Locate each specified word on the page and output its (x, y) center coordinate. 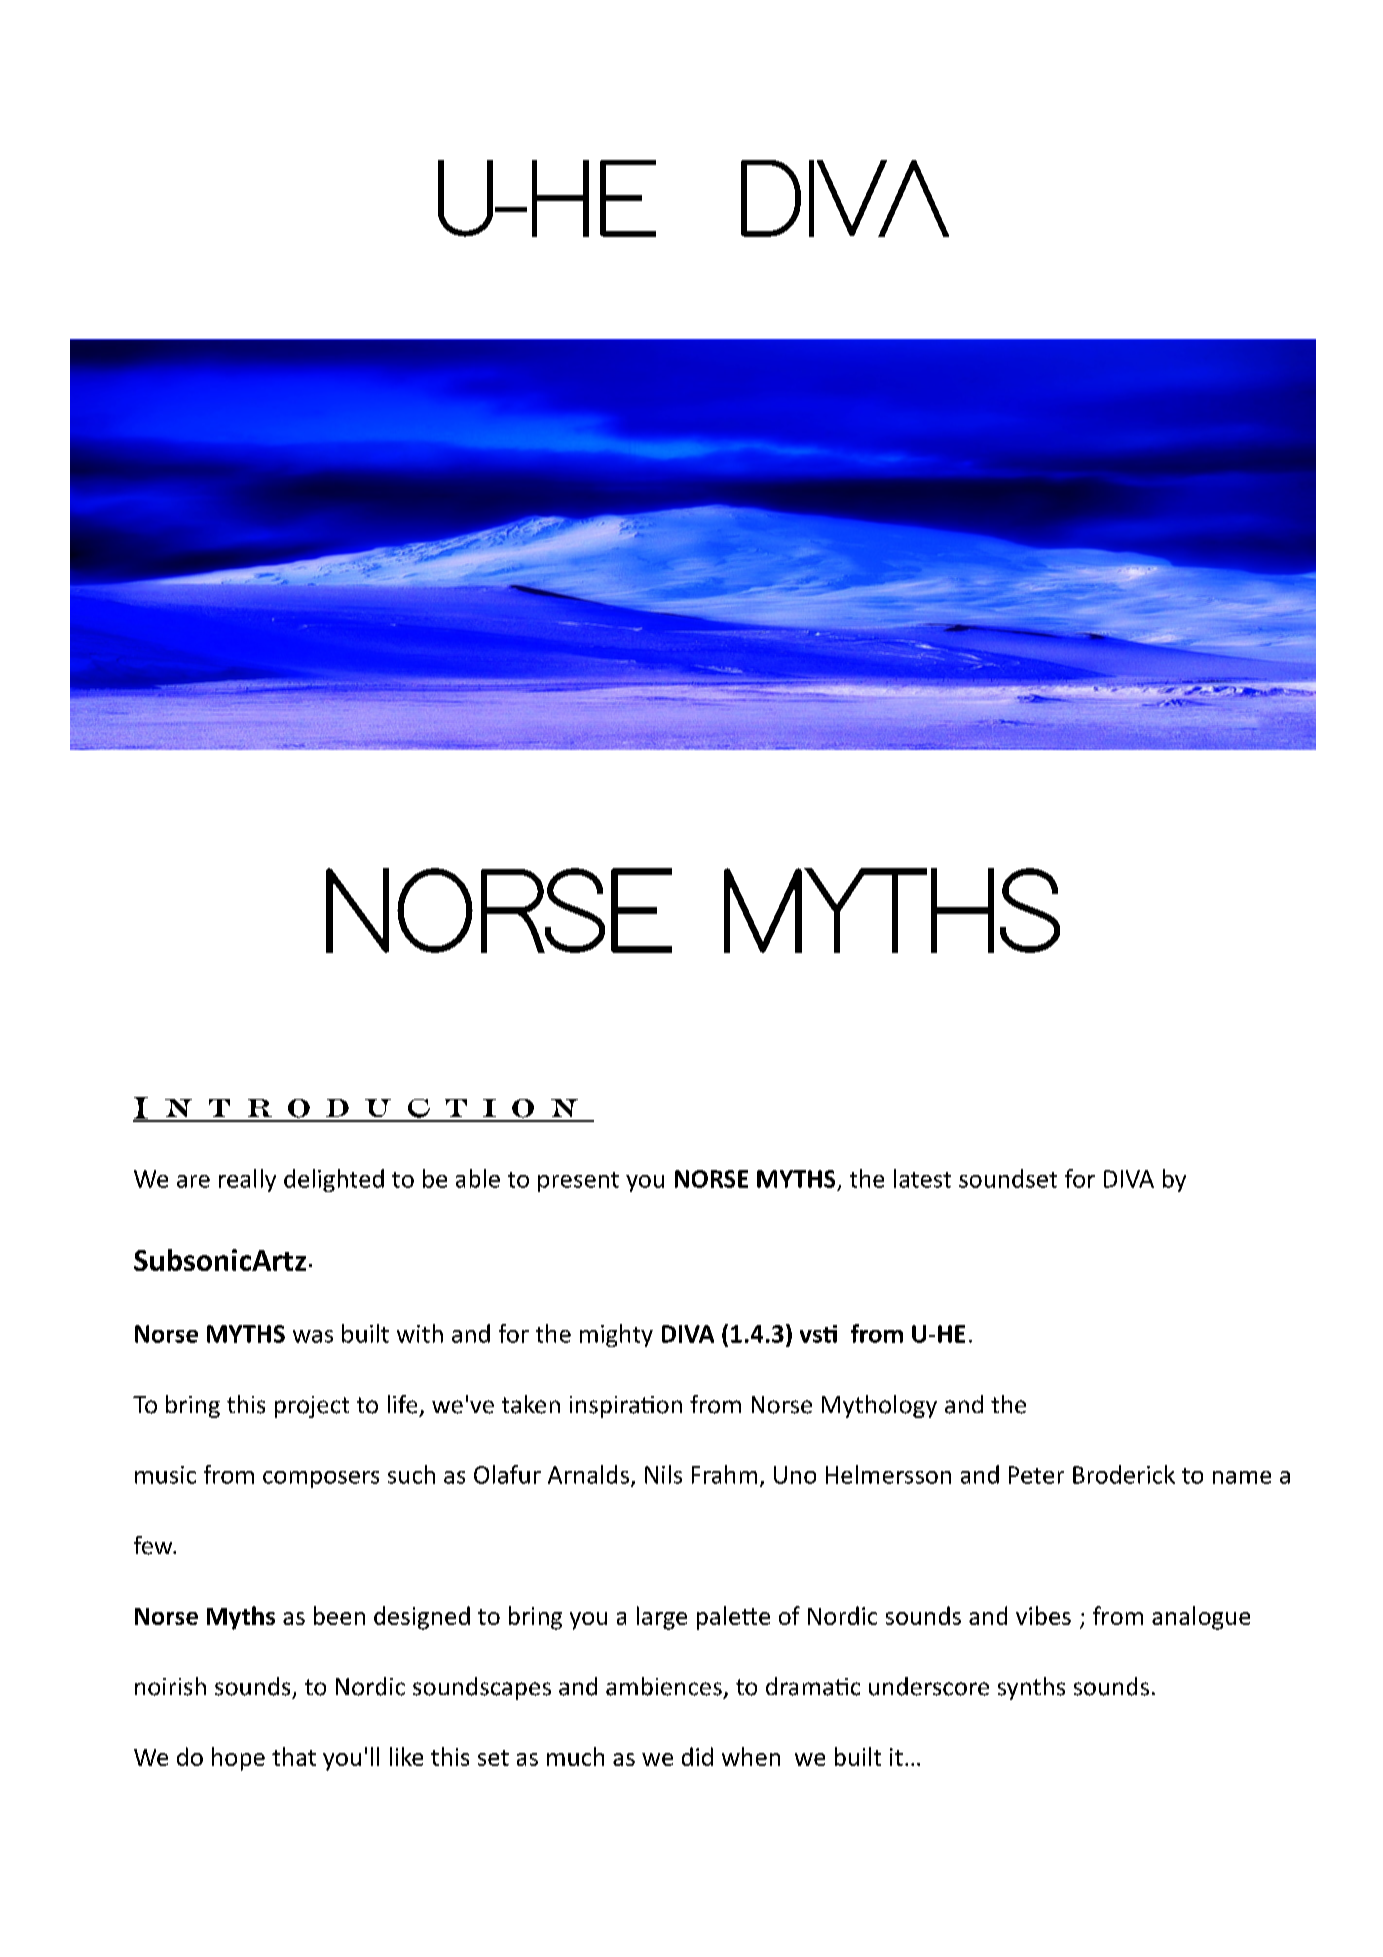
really (247, 1180)
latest (922, 1178)
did (697, 1756)
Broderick (1124, 1474)
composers (321, 1479)
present (578, 1182)
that (294, 1756)
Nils (663, 1474)
